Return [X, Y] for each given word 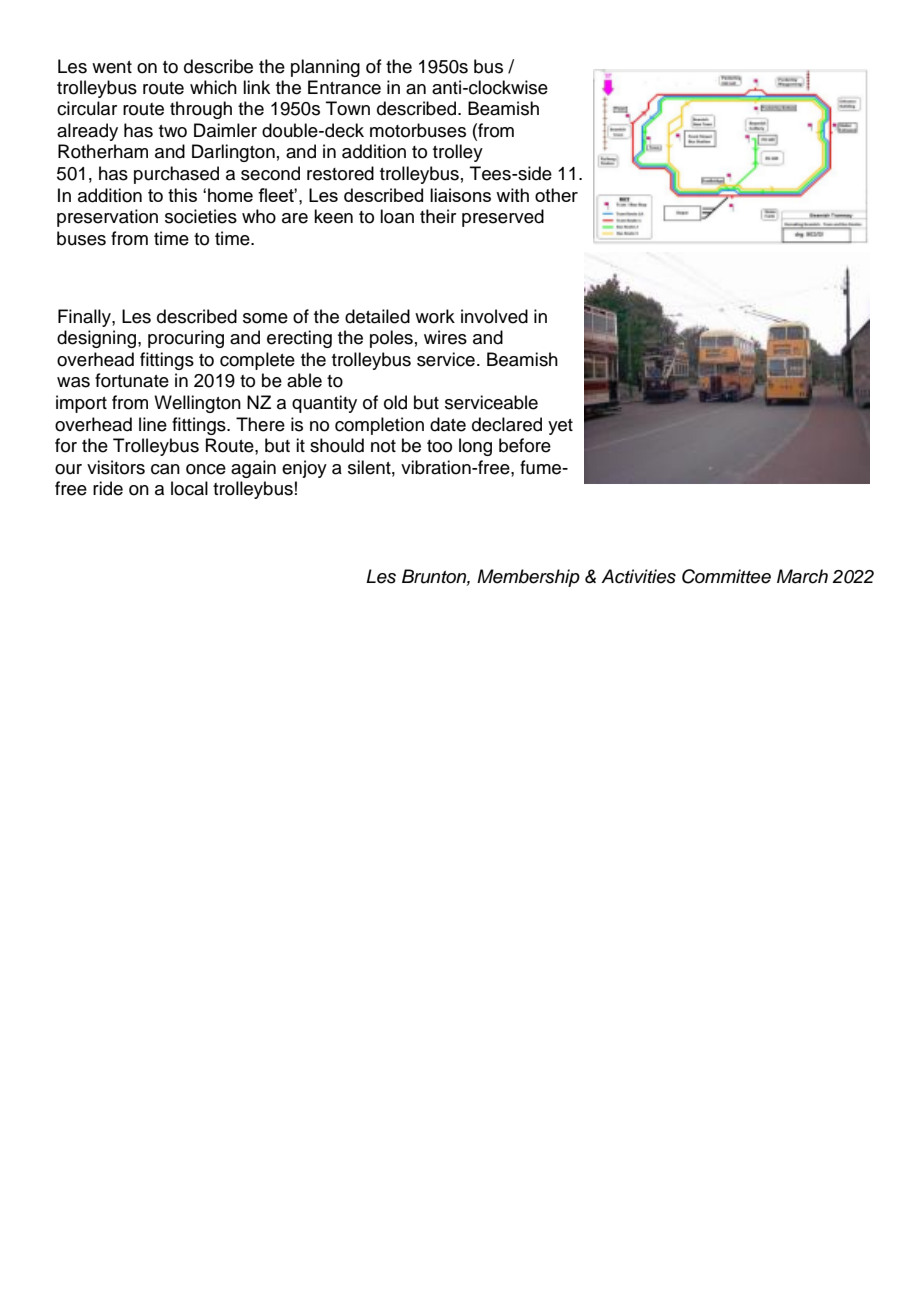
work [435, 316]
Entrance [344, 87]
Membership [528, 578]
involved [494, 316]
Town [348, 108]
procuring [186, 339]
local [189, 488]
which [213, 87]
